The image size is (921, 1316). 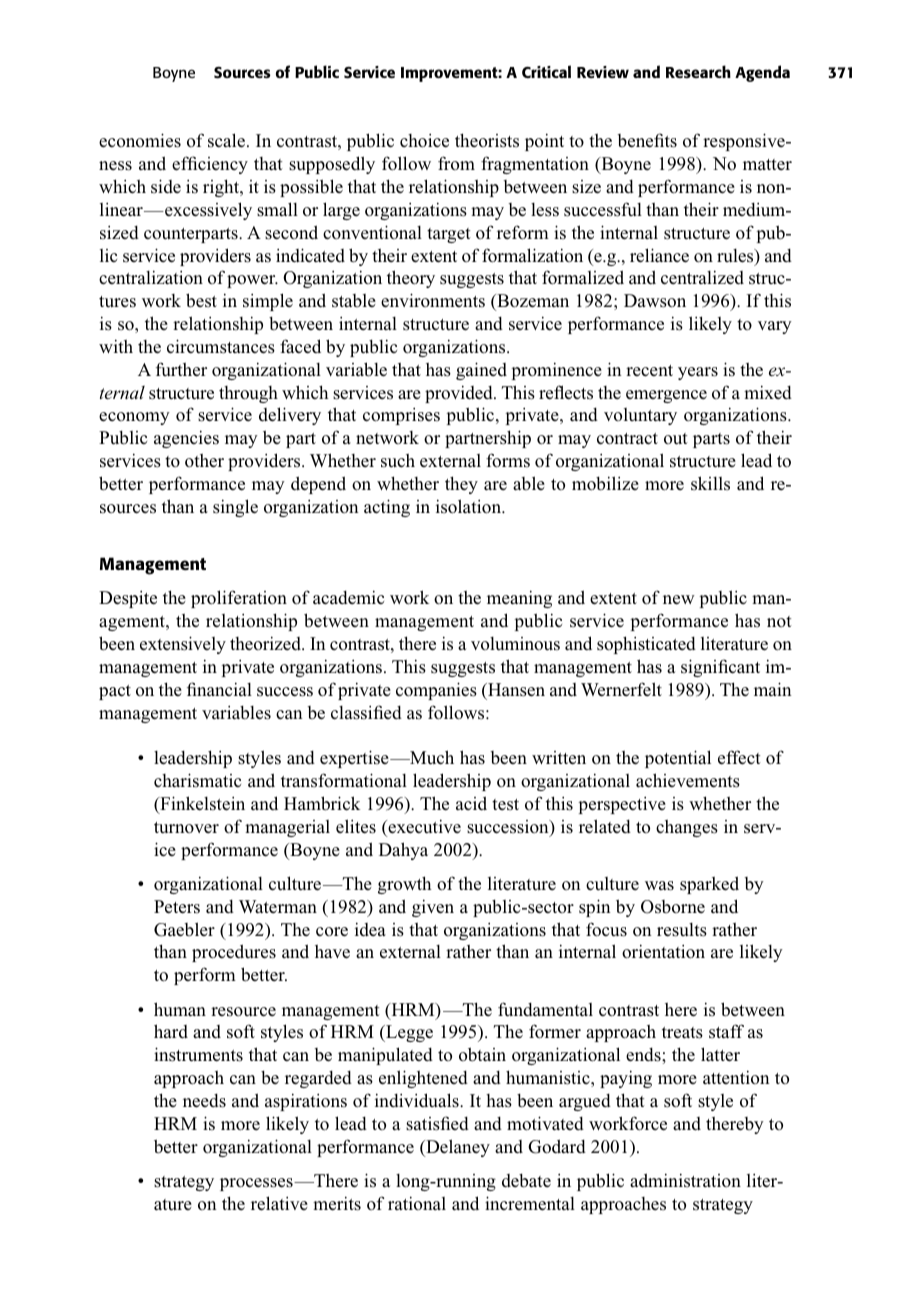 What do you see at coordinates (460, 394) in the document?
I see `provided` at bounding box center [460, 394].
